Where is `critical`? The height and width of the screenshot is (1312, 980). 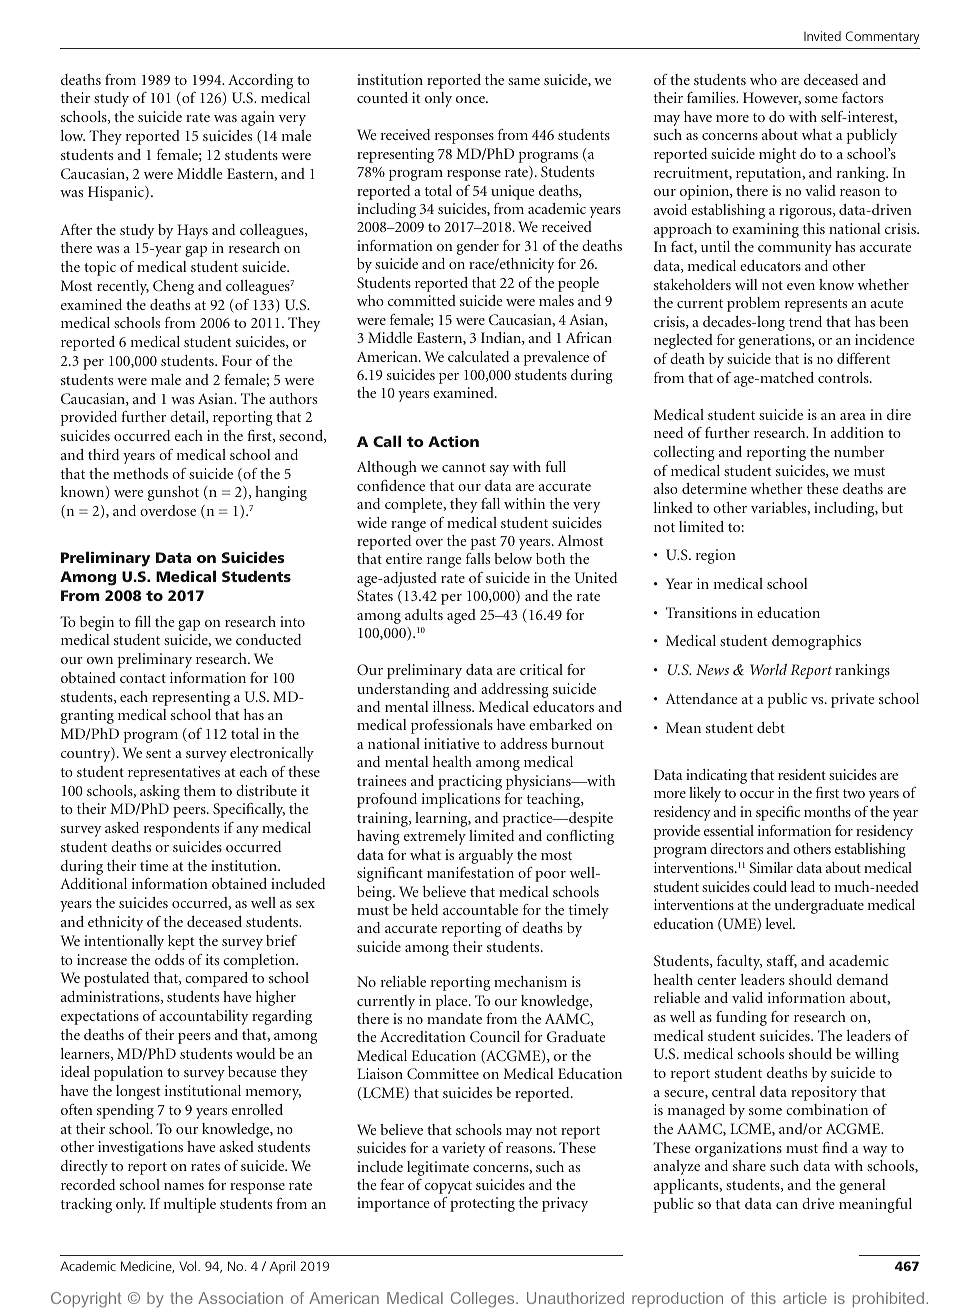 critical is located at coordinates (541, 669).
